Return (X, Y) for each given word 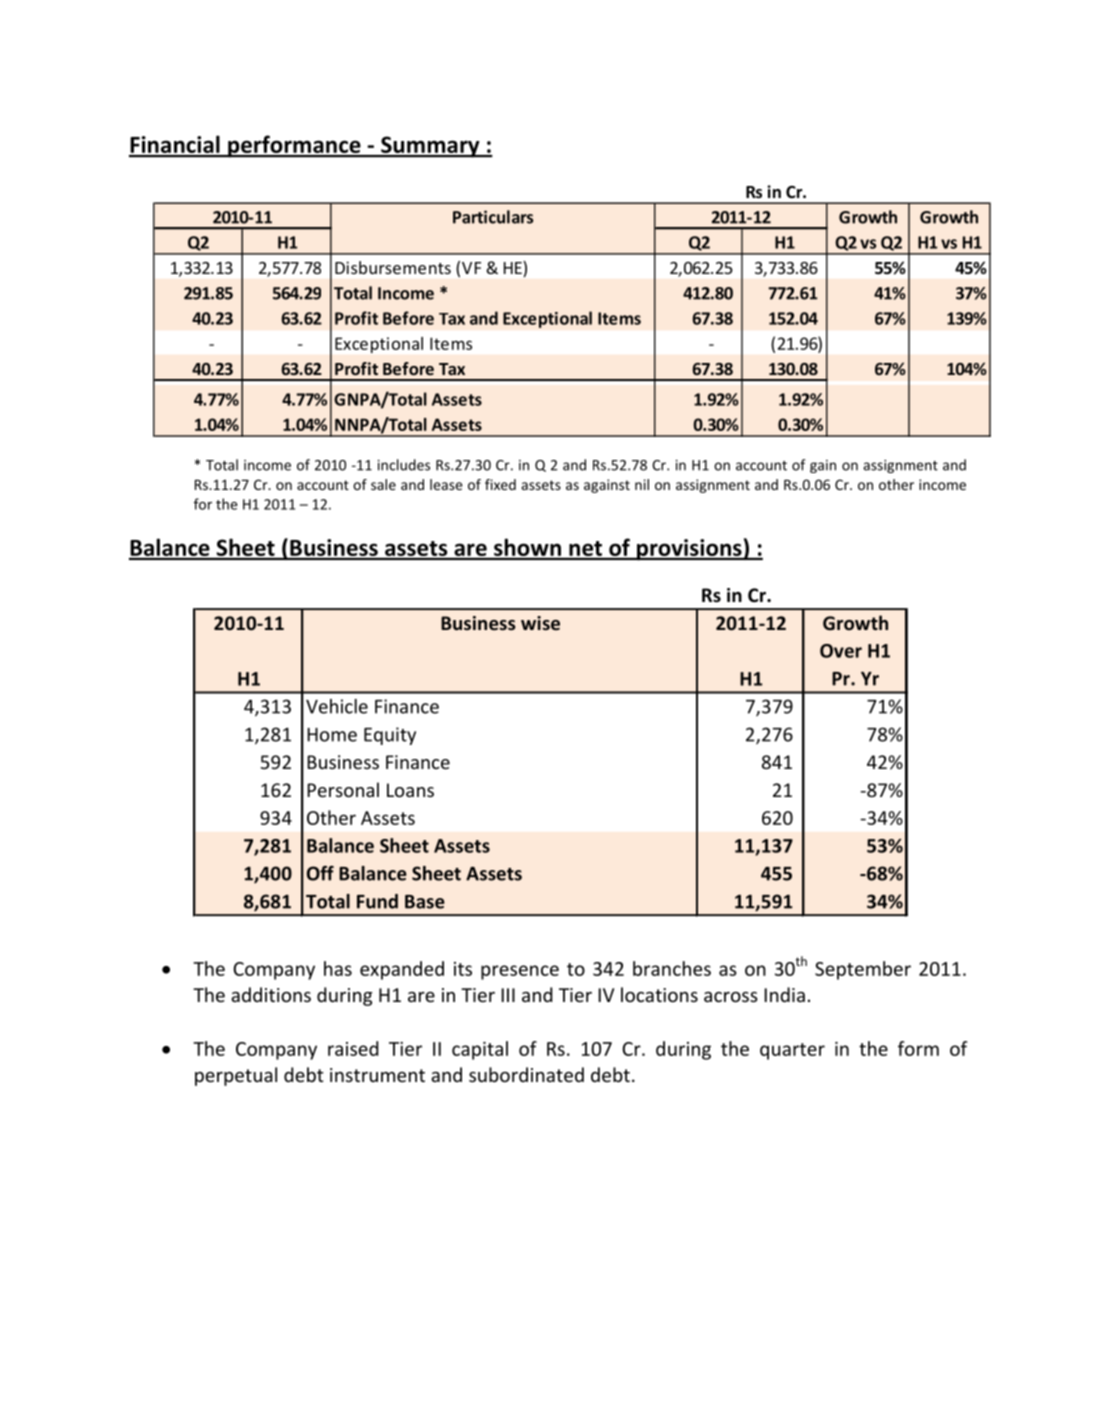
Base (425, 902)
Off (320, 873)
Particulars (493, 217)
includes (404, 465)
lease (446, 484)
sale (383, 484)
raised (353, 1048)
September (863, 970)
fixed (500, 484)
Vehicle (337, 706)
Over (841, 651)
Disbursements (393, 267)
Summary (430, 147)
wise (540, 623)
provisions (689, 550)
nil (642, 484)
